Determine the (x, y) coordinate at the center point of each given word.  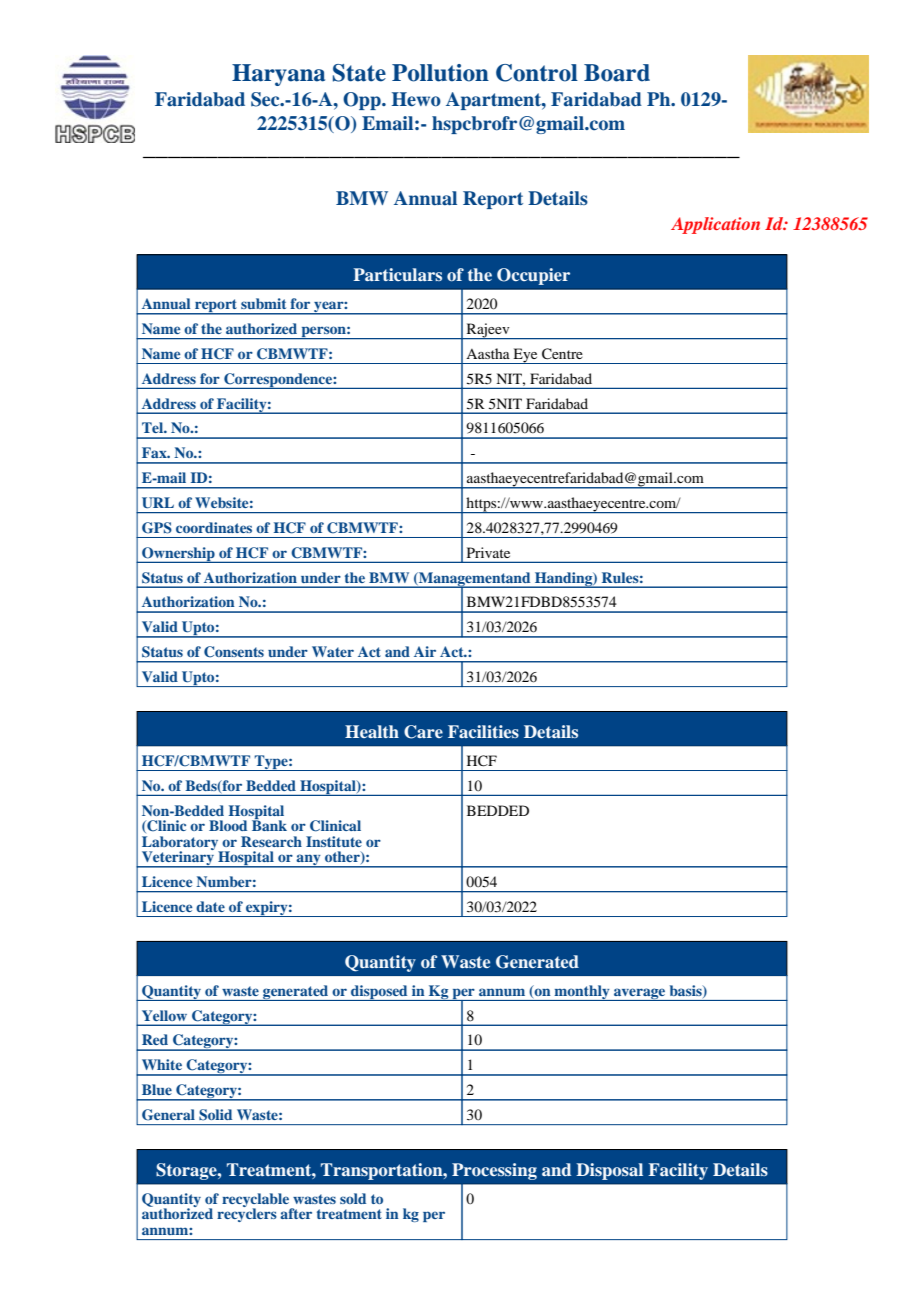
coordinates (214, 527)
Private (488, 552)
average (640, 994)
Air (425, 651)
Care (423, 732)
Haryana (278, 75)
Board (617, 73)
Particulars (397, 274)
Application (715, 225)
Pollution (440, 73)
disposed (379, 993)
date (210, 906)
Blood (228, 825)
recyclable (256, 1201)
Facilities (483, 731)
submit (263, 303)
